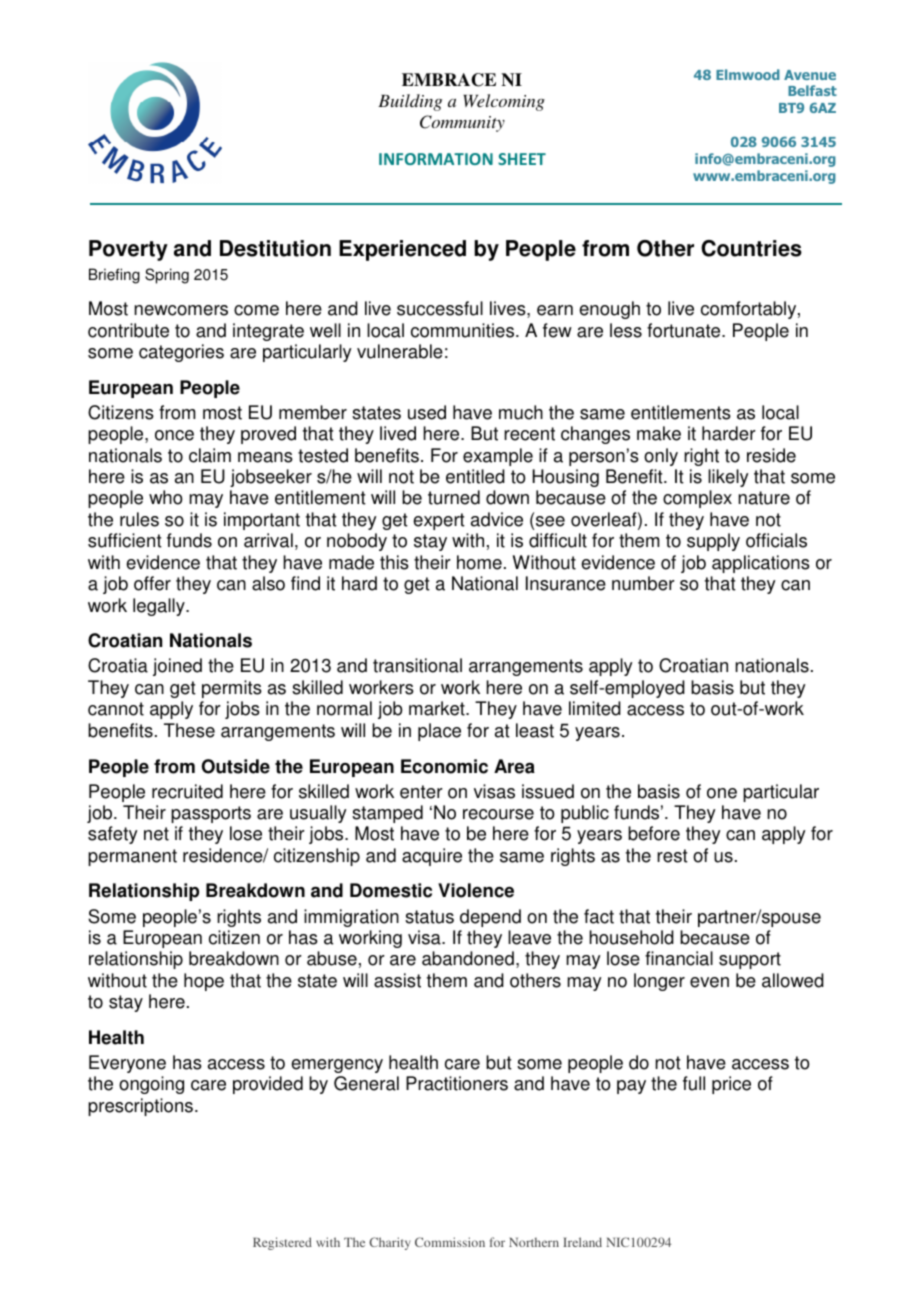 The width and height of the screenshot is (924, 1308). What do you see at coordinates (181, 353) in the screenshot?
I see `categories` at bounding box center [181, 353].
